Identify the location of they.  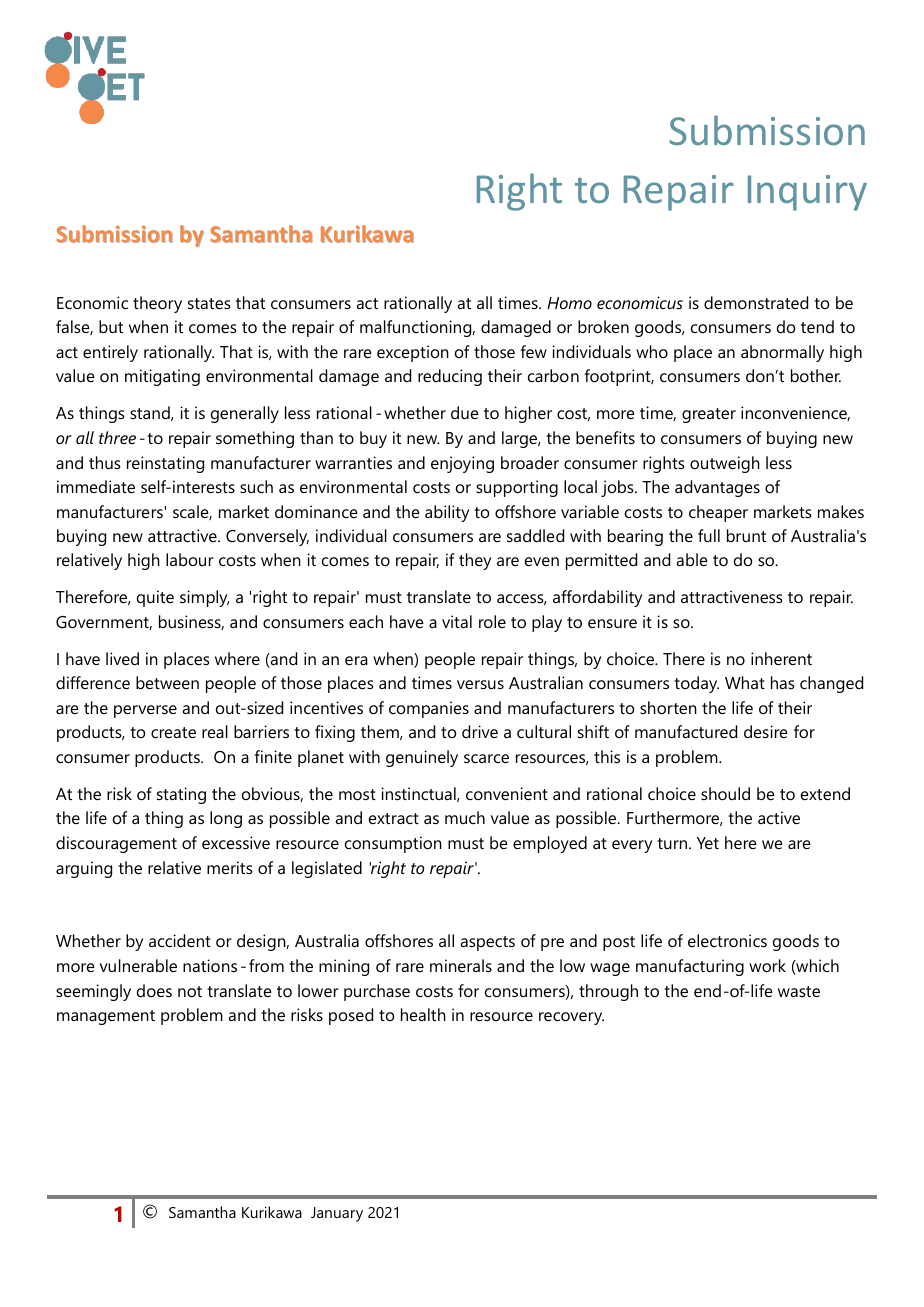
(475, 561).
